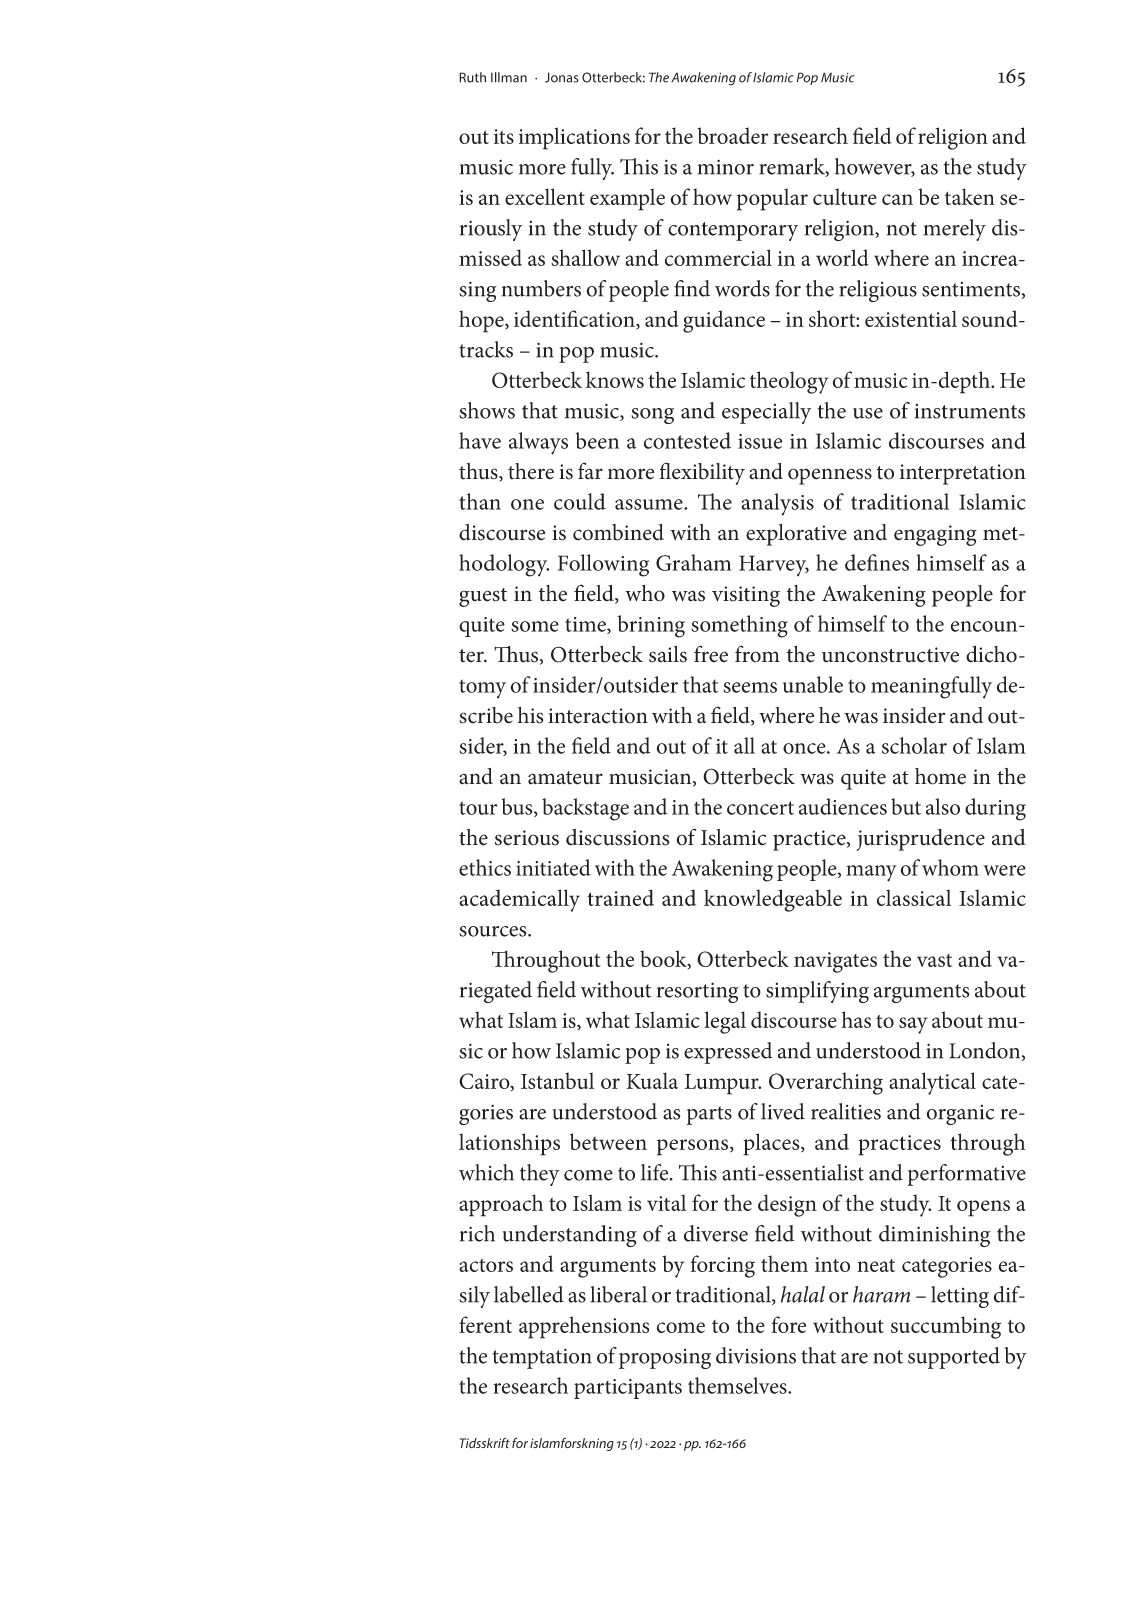 The image size is (1134, 1604). What do you see at coordinates (732, 135) in the screenshot?
I see `broader` at bounding box center [732, 135].
